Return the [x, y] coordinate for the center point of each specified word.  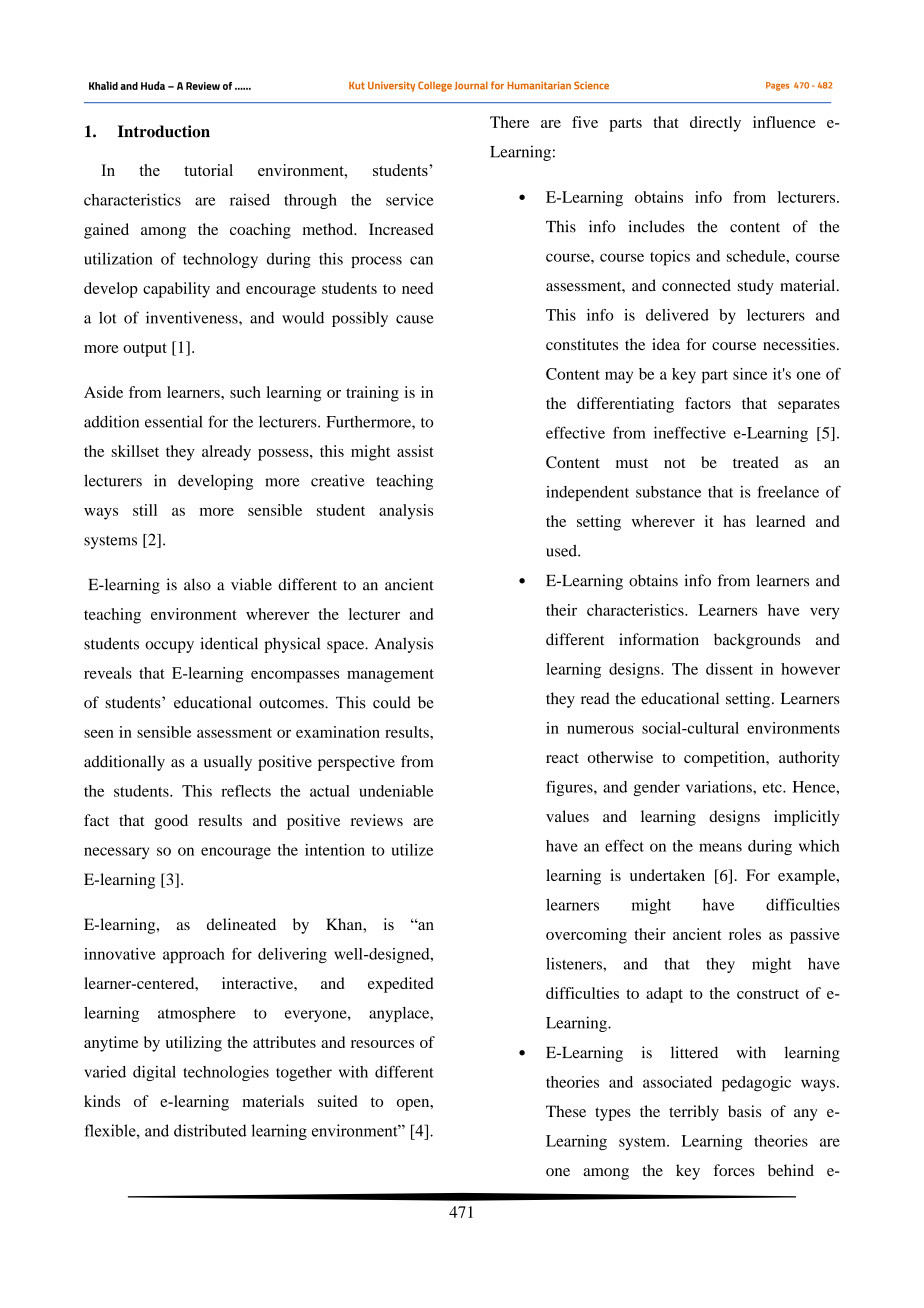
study [756, 287]
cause [414, 319]
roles [745, 934]
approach [194, 955]
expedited [401, 985]
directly [715, 124]
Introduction [164, 131]
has [734, 521]
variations [720, 787]
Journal [471, 85]
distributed [210, 1130]
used [562, 551]
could [392, 702]
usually [228, 763]
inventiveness [193, 317]
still [145, 510]
